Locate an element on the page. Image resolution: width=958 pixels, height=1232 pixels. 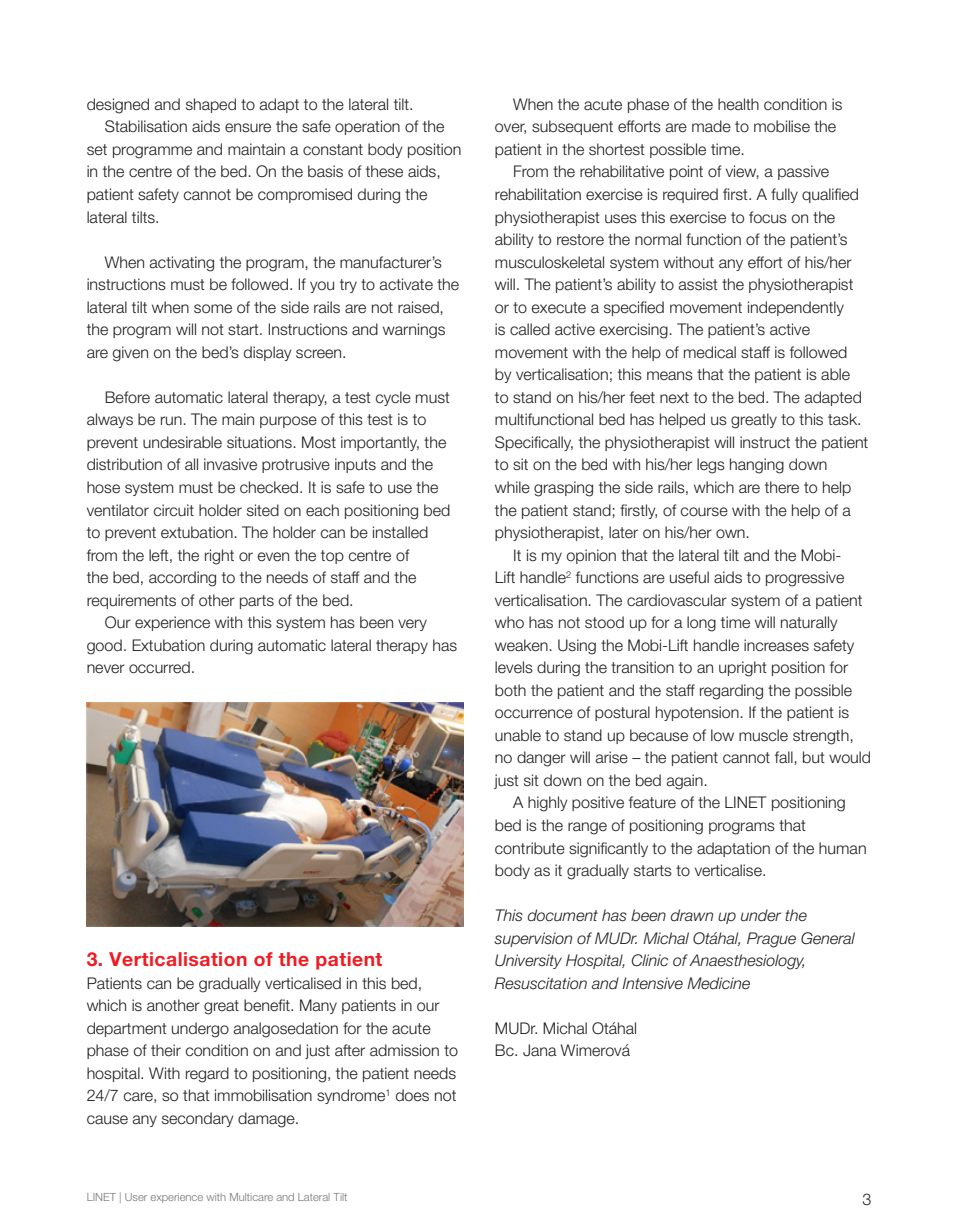
circuit is located at coordinates (174, 510).
